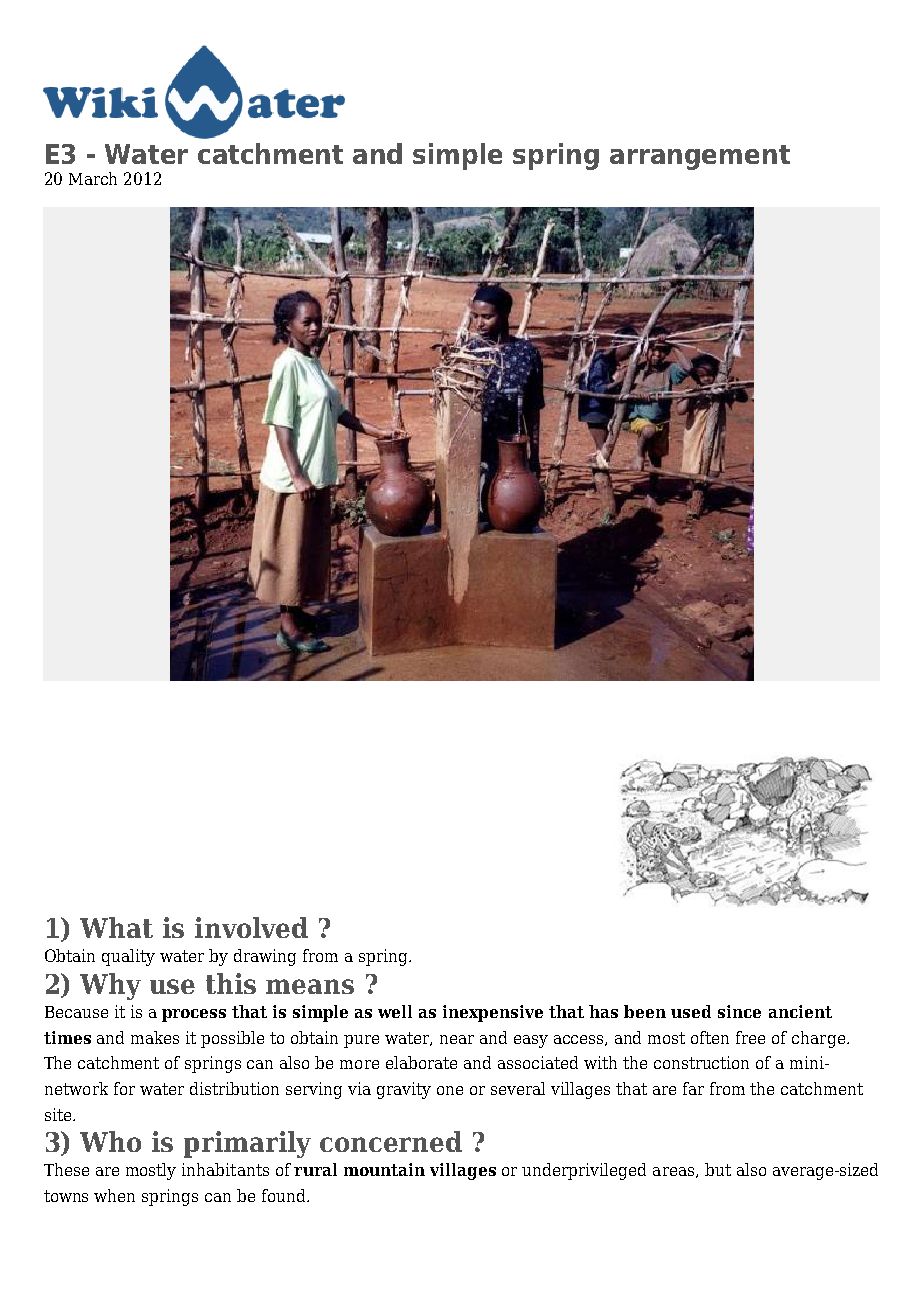  Describe the element at coordinates (310, 986) in the page. I see `means` at that location.
